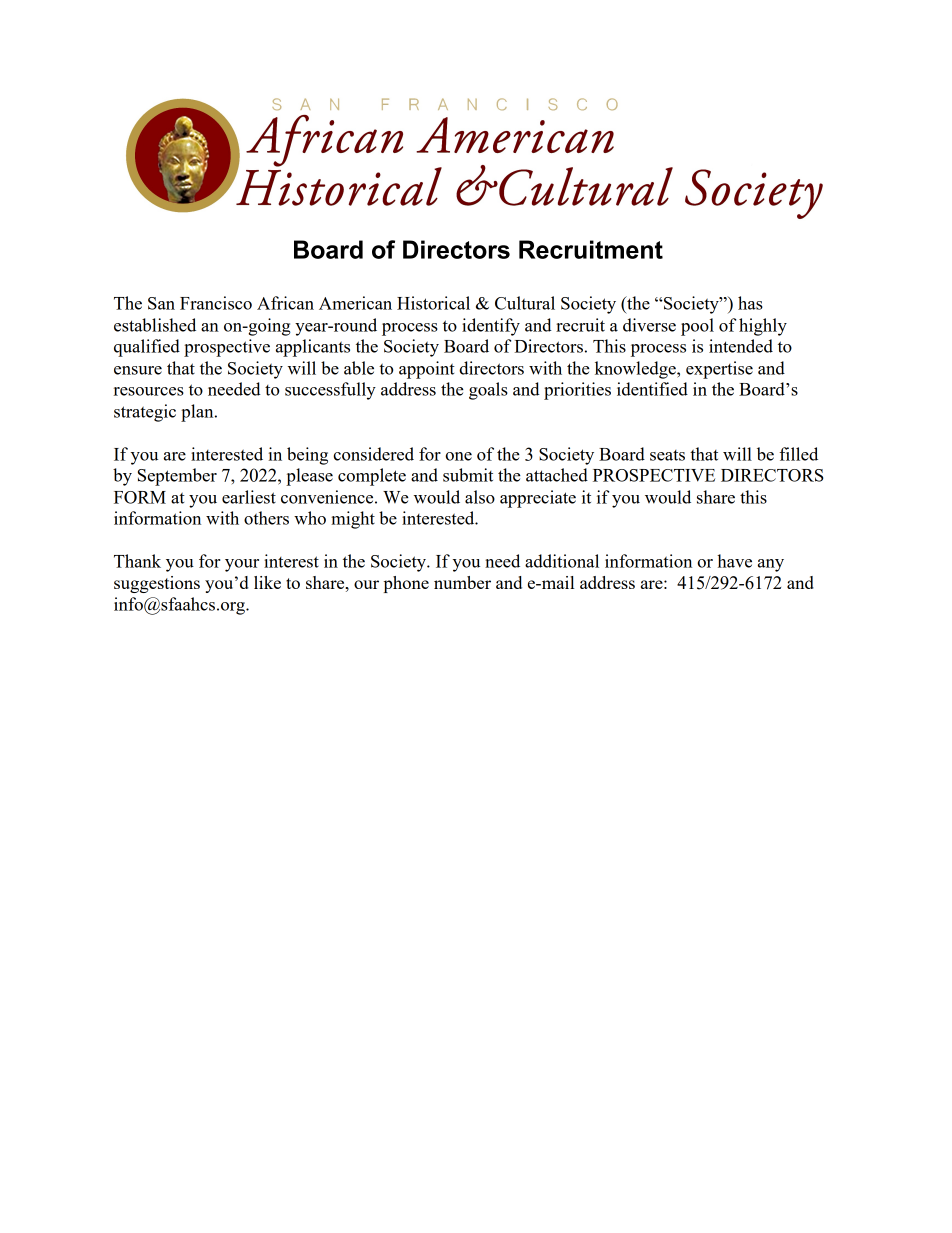 The image size is (952, 1233). Describe the element at coordinates (750, 303) in the screenshot. I see `has` at that location.
